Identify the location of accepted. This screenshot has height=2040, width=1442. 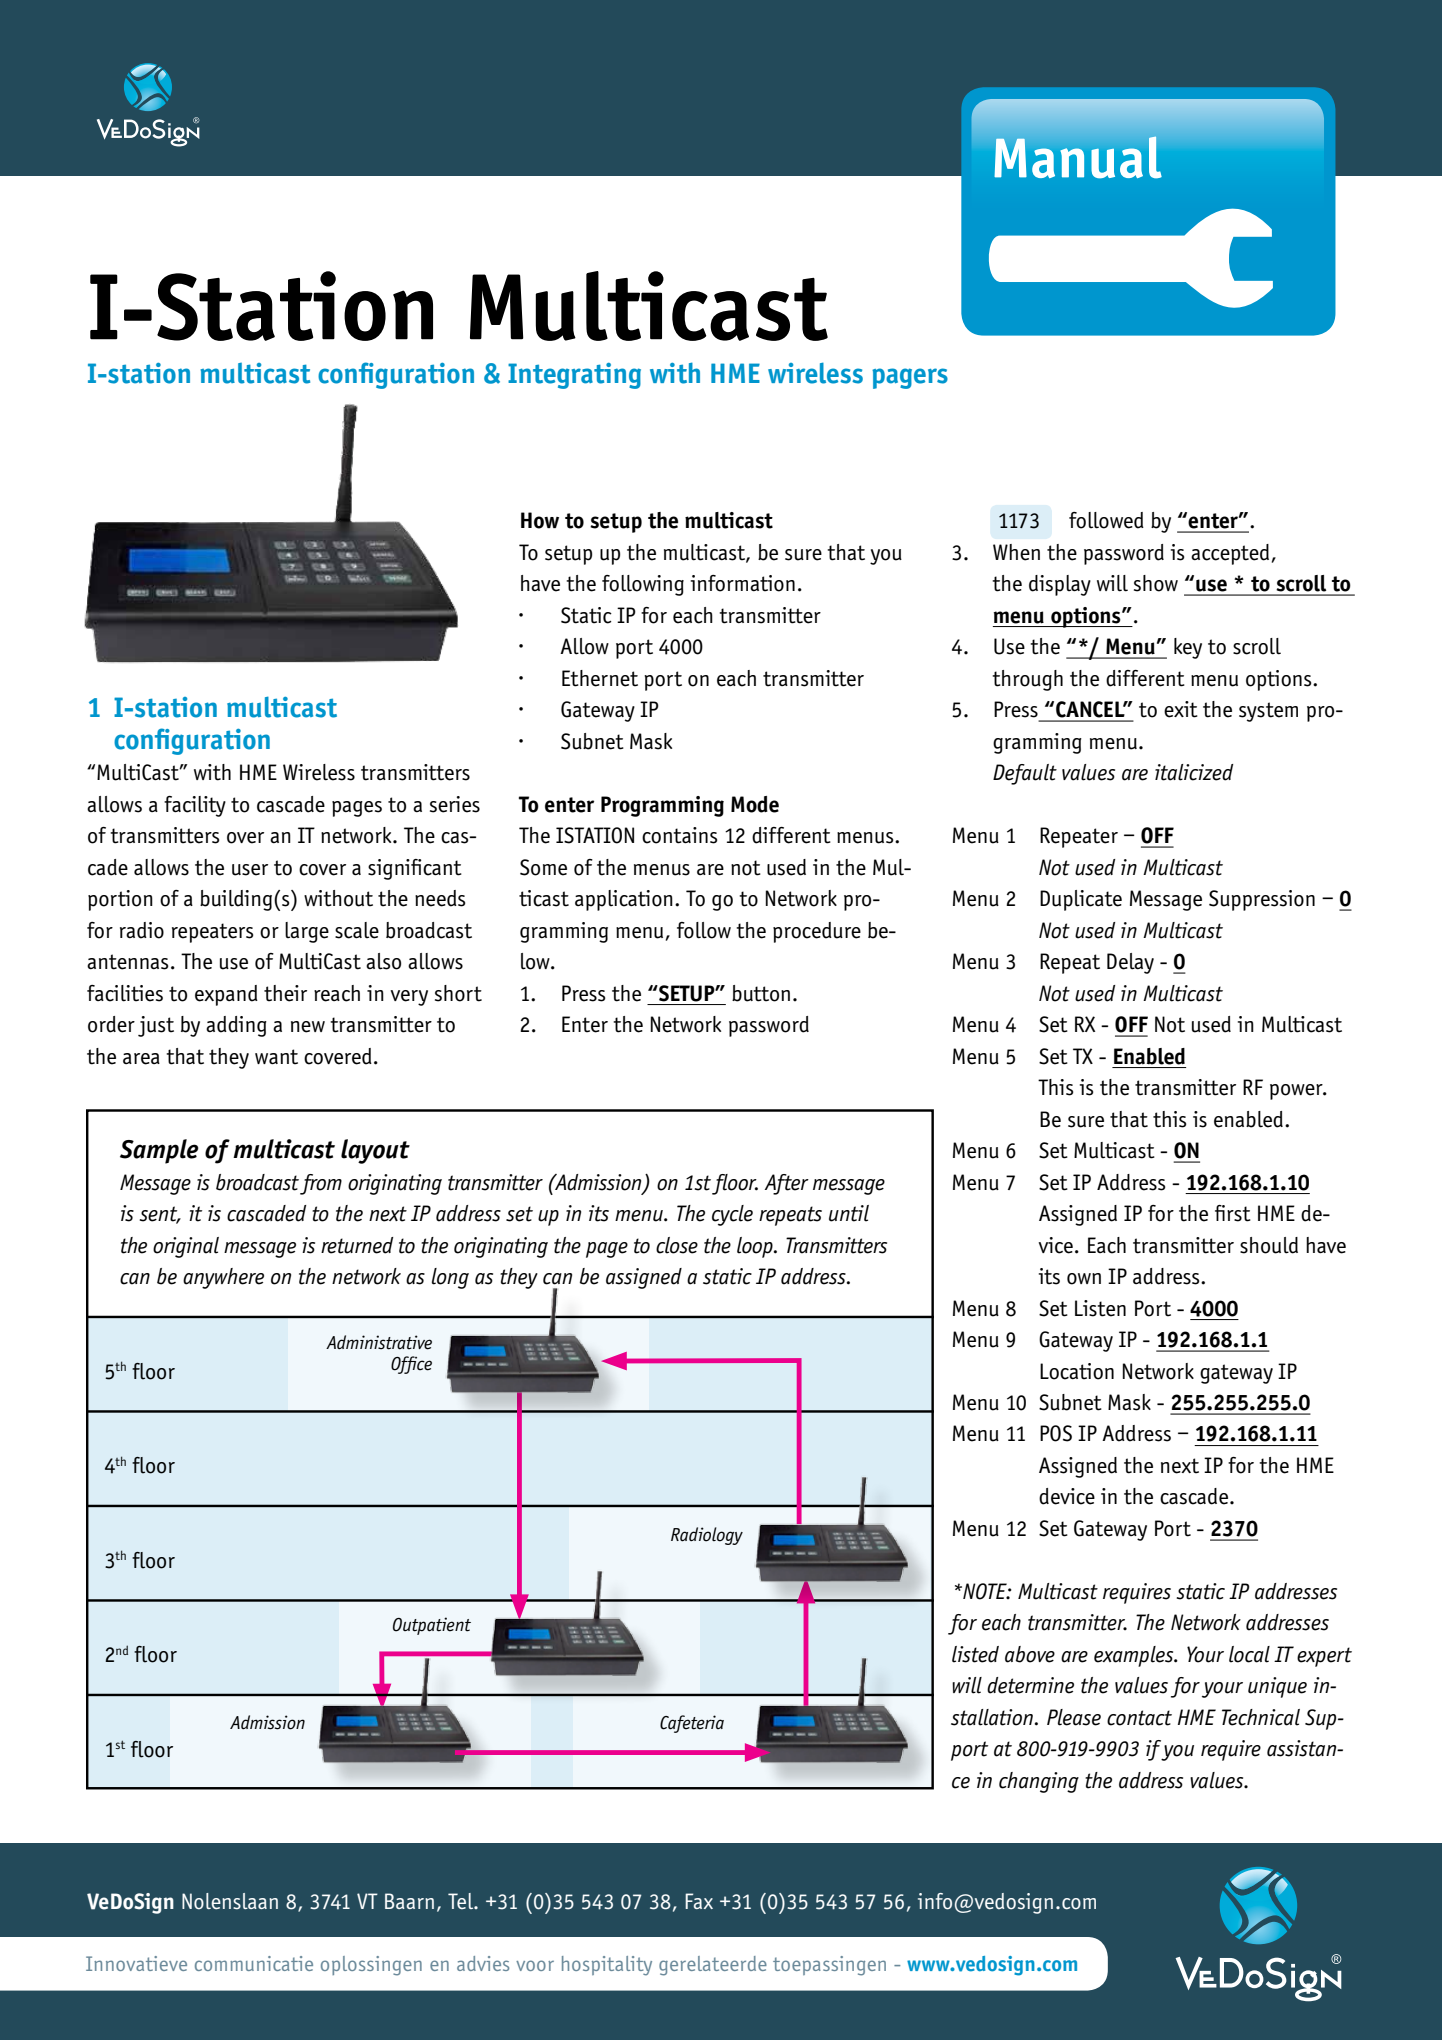
(1230, 554).
